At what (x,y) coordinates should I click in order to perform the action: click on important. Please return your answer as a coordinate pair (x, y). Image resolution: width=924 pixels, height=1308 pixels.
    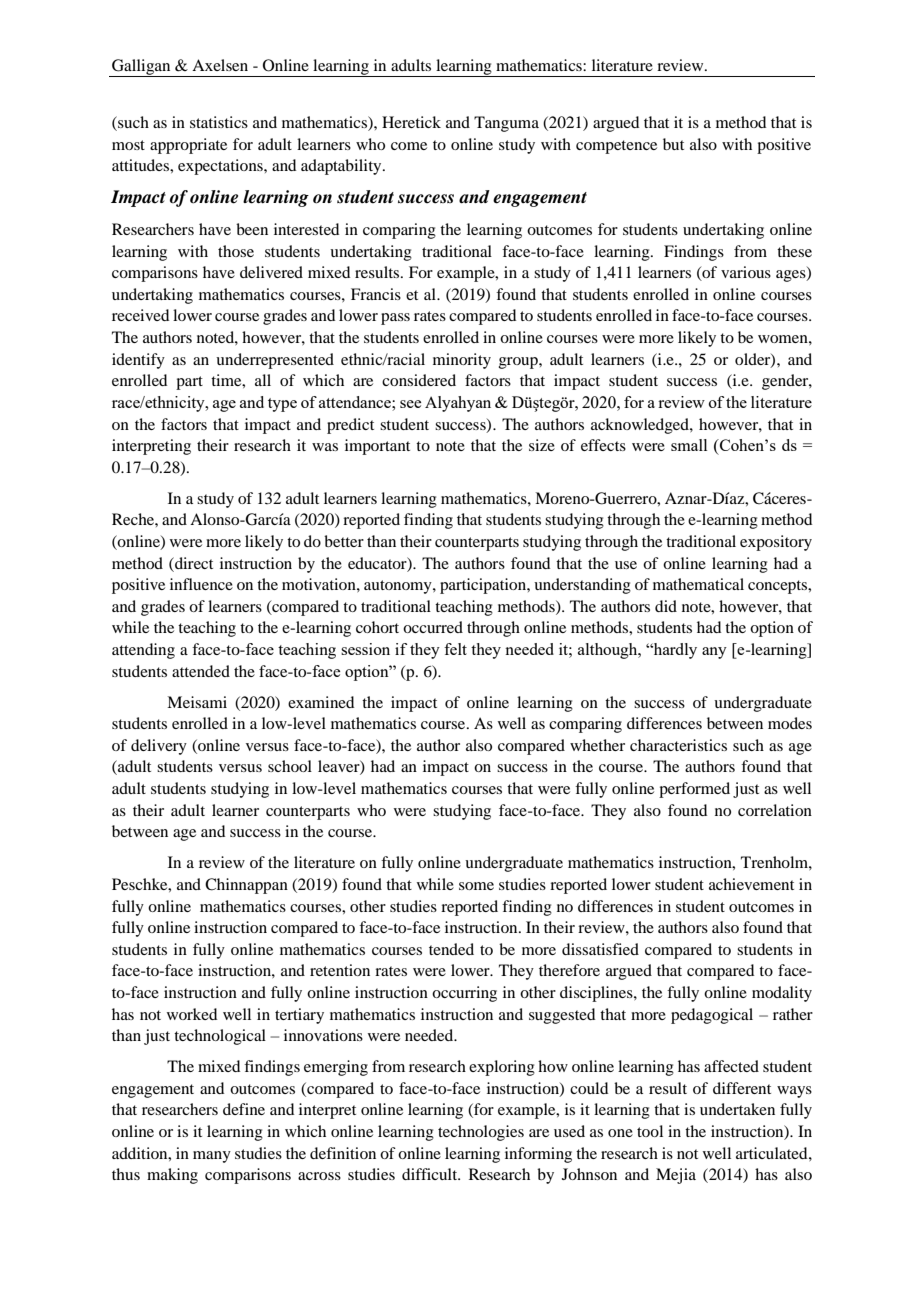
    Looking at the image, I should click on (377, 447).
